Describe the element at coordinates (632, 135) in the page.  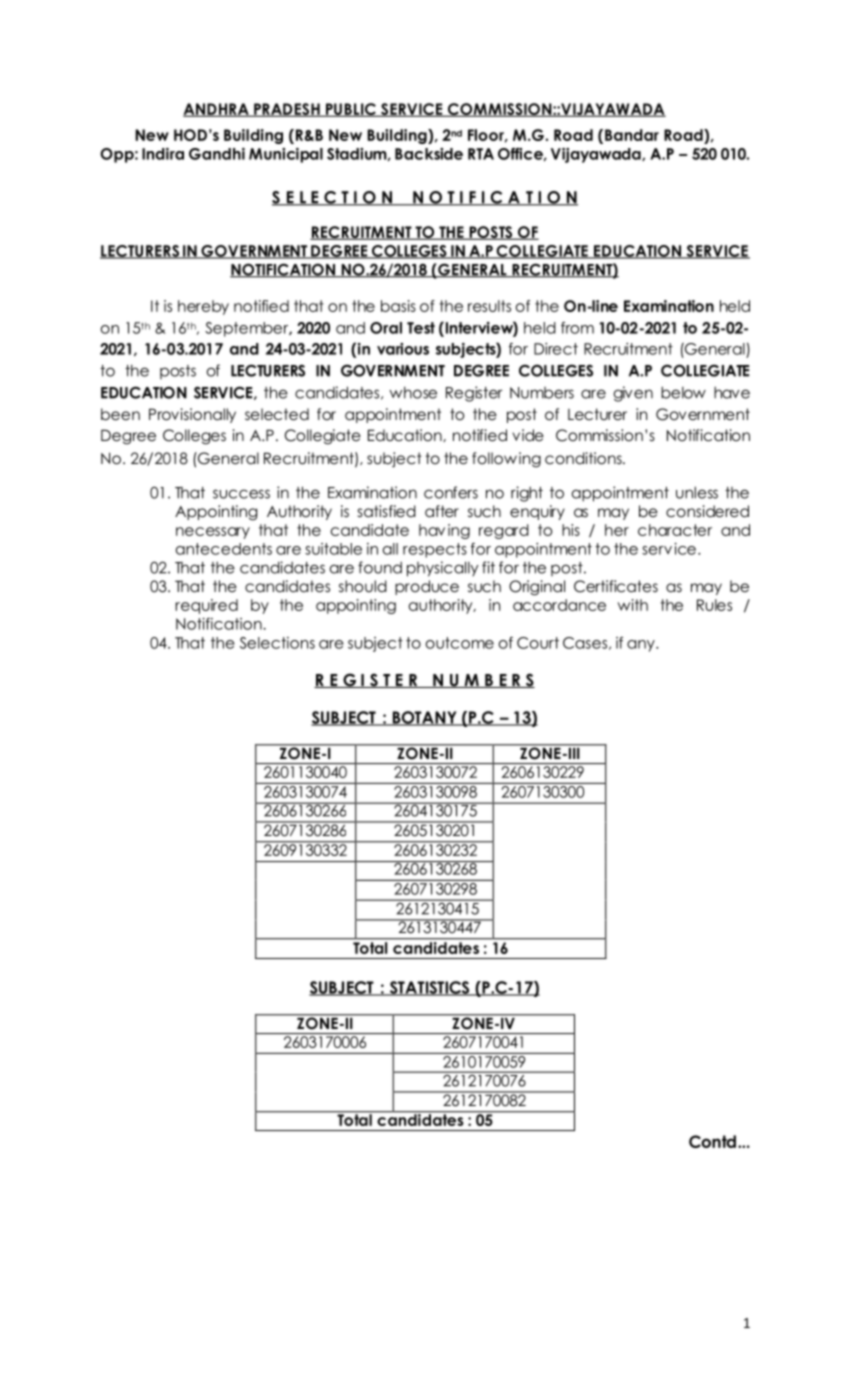
I see `Bandar` at that location.
